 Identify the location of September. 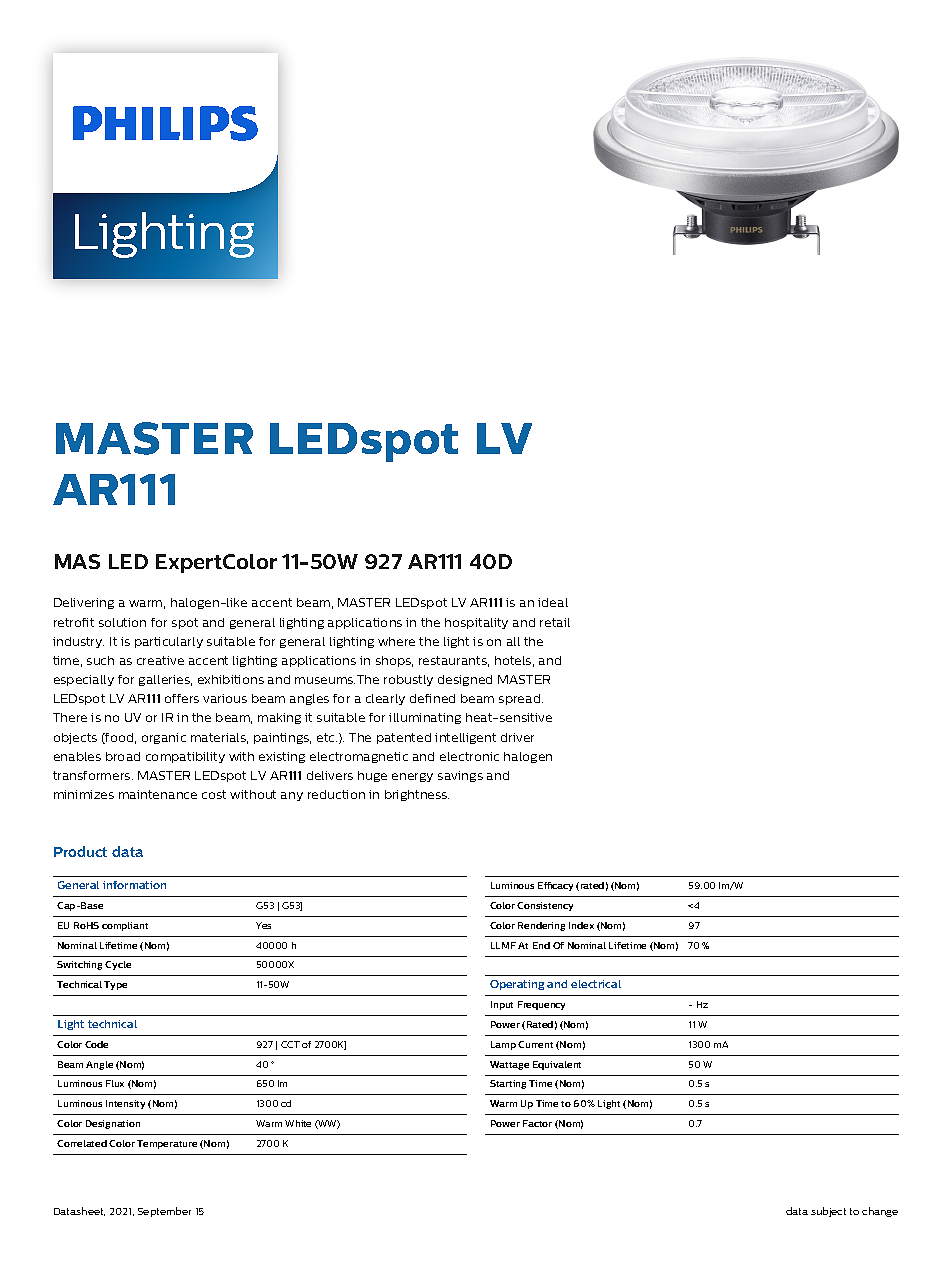
(164, 1212).
